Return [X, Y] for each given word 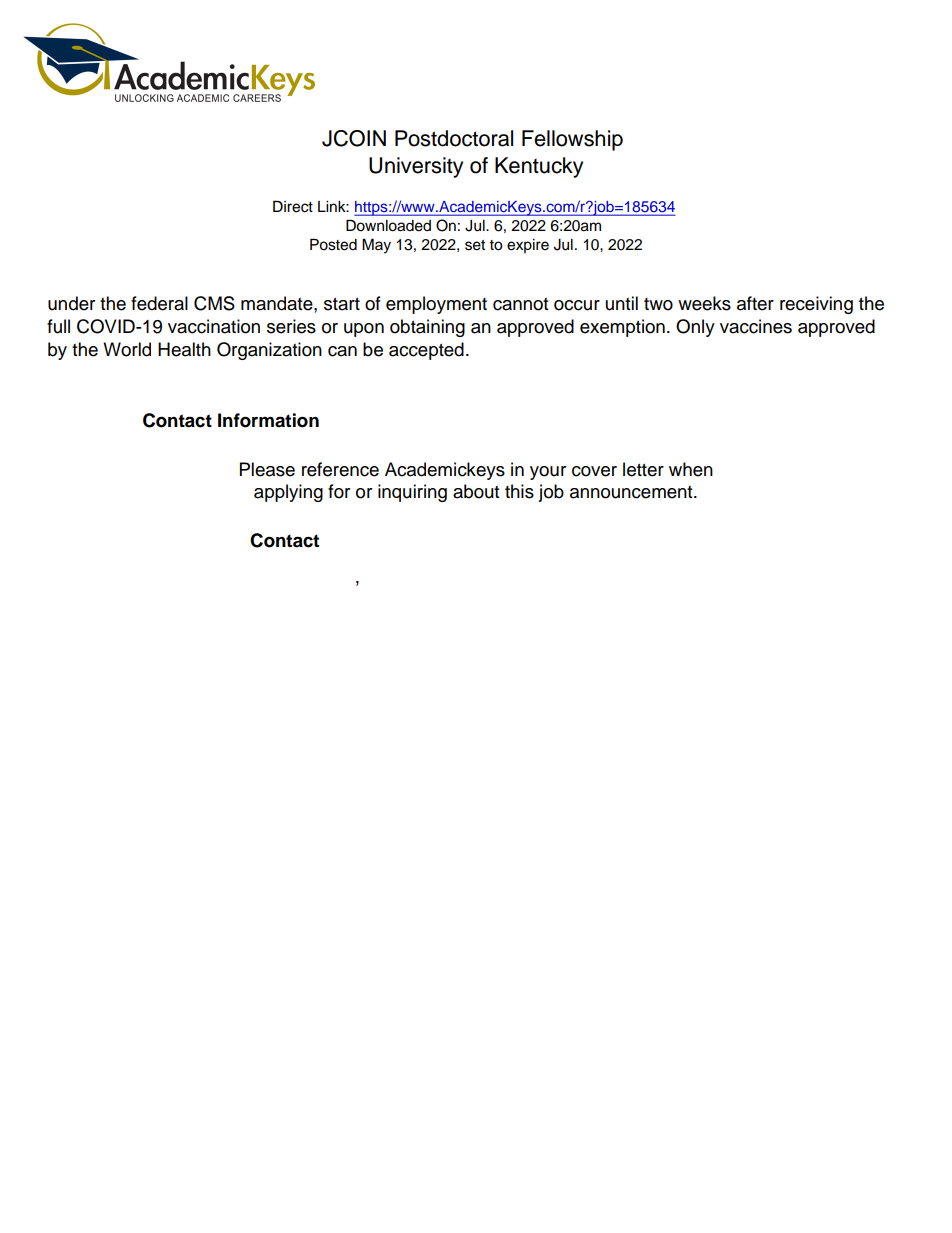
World [127, 349]
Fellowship [572, 140]
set [475, 245]
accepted [426, 351]
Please [267, 469]
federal [159, 303]
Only [695, 328]
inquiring [412, 493]
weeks [704, 303]
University [416, 167]
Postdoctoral [454, 138]
